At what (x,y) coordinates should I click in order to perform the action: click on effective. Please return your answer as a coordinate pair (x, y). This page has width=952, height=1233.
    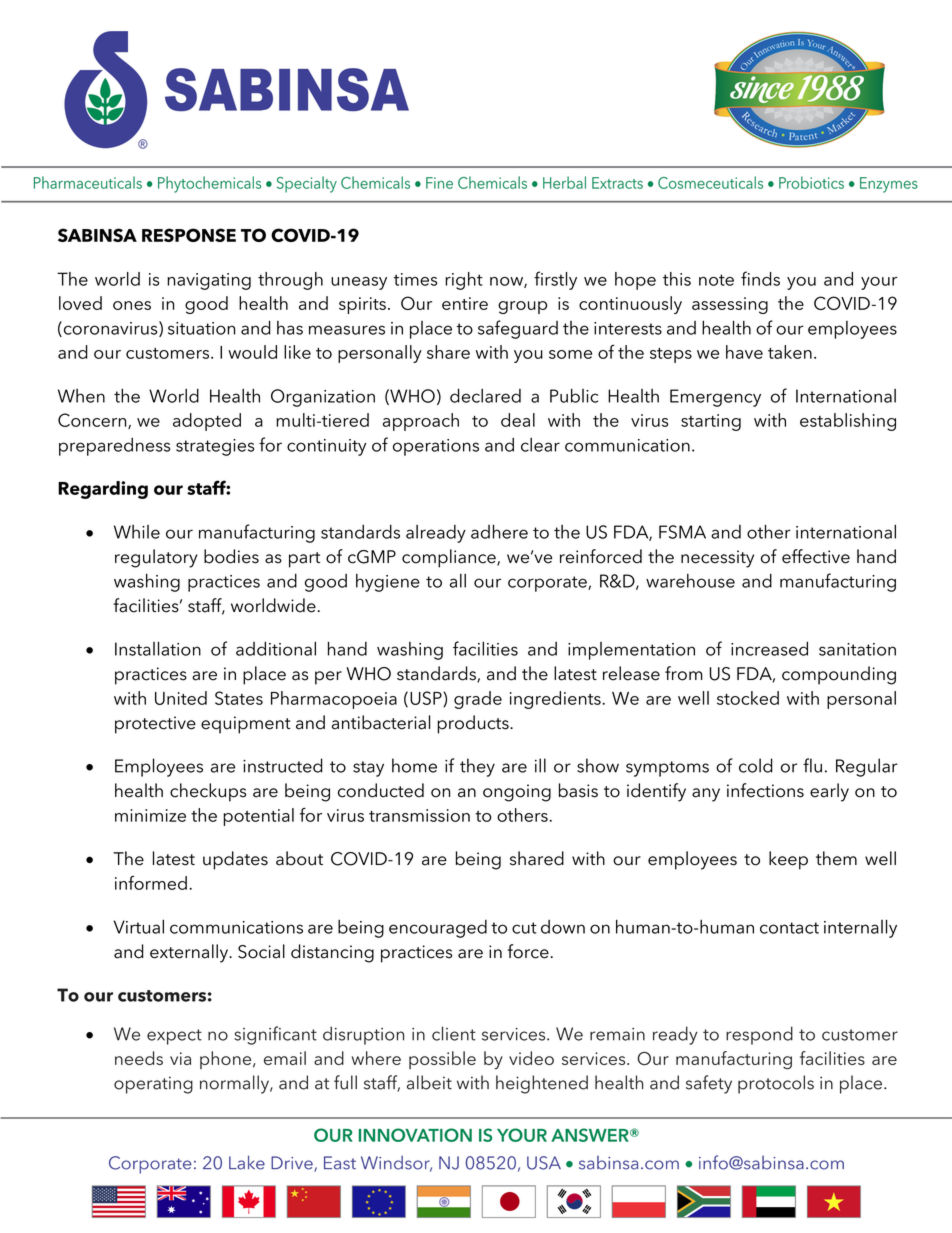
    Looking at the image, I should click on (816, 556).
